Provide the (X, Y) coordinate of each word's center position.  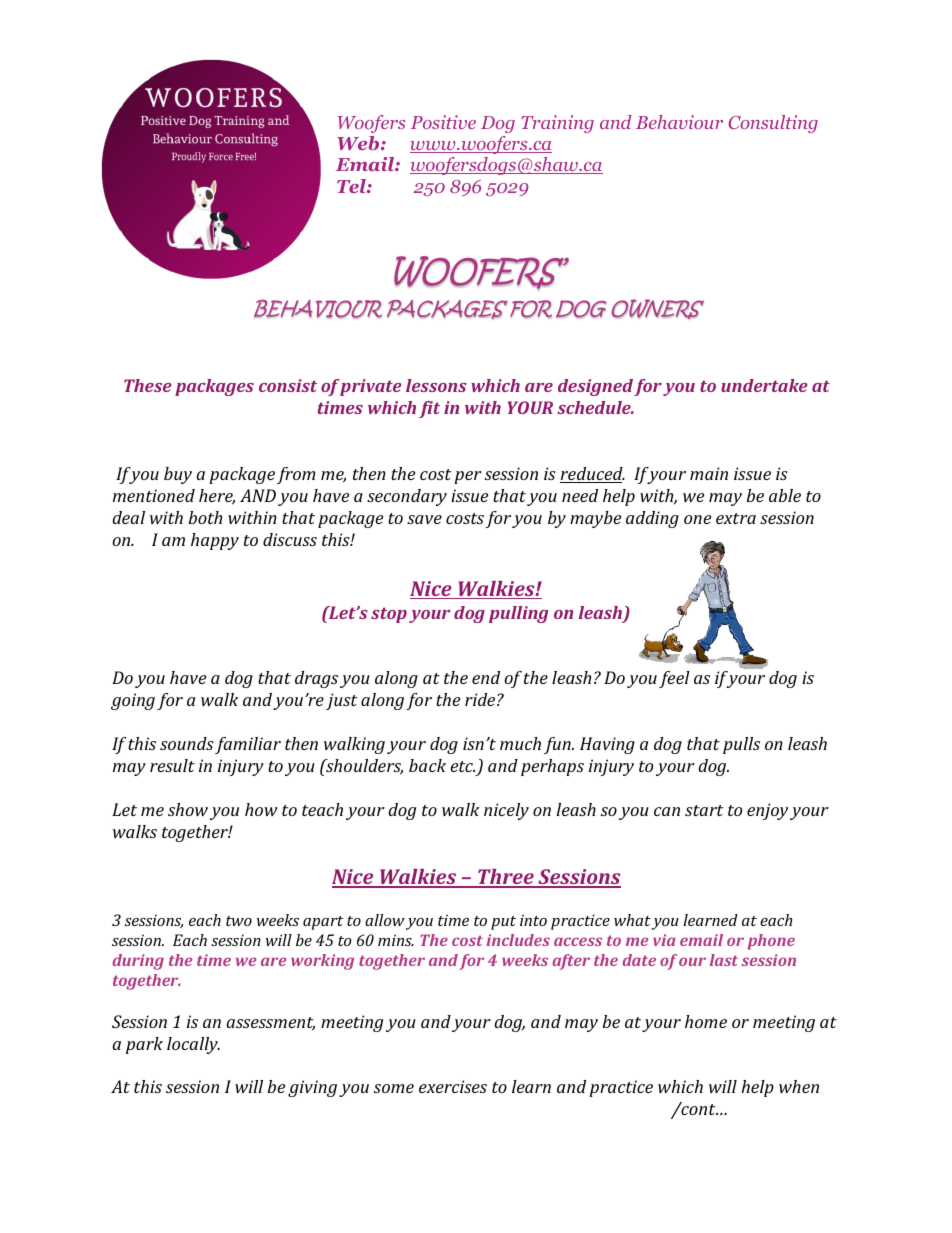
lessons (436, 385)
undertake (764, 385)
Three (506, 878)
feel (674, 679)
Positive (443, 122)
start (704, 810)
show (188, 809)
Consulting (773, 124)
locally (193, 1045)
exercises (453, 1086)
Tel (352, 186)
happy (215, 541)
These (148, 385)
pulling (518, 614)
